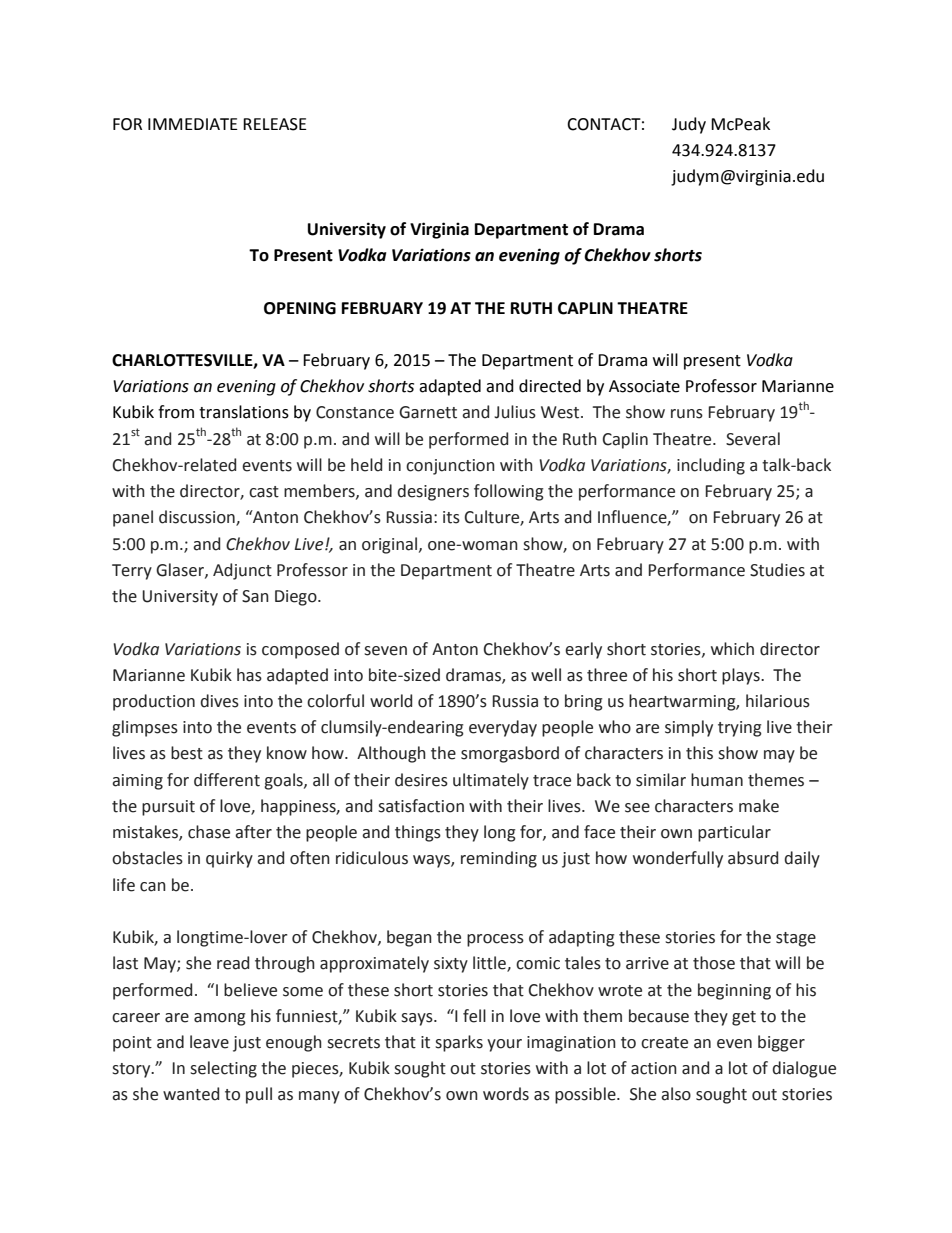 This screenshot has height=1233, width=952. What do you see at coordinates (275, 124) in the screenshot?
I see `RELEASE` at bounding box center [275, 124].
